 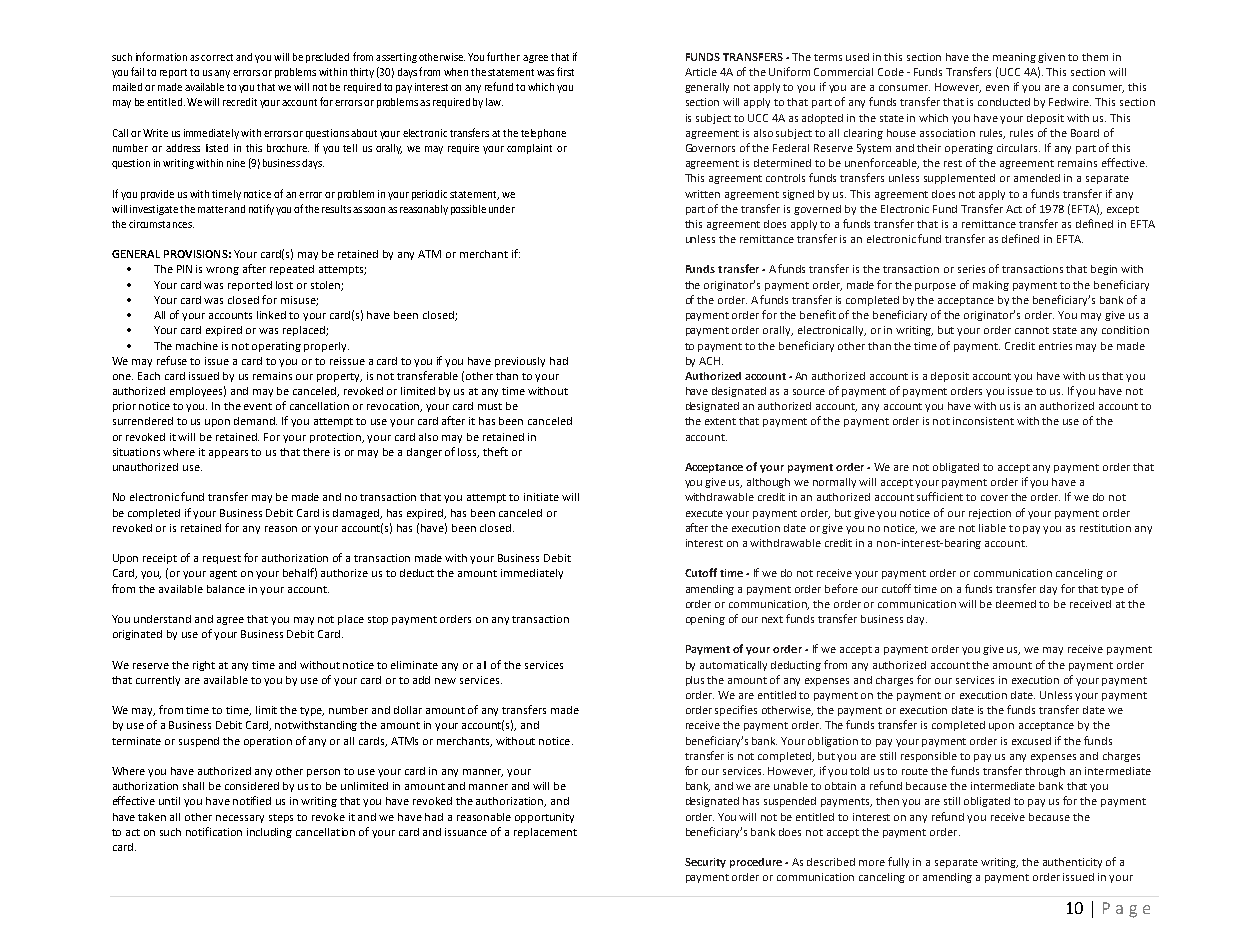 I want to click on cover, so click(x=994, y=498).
